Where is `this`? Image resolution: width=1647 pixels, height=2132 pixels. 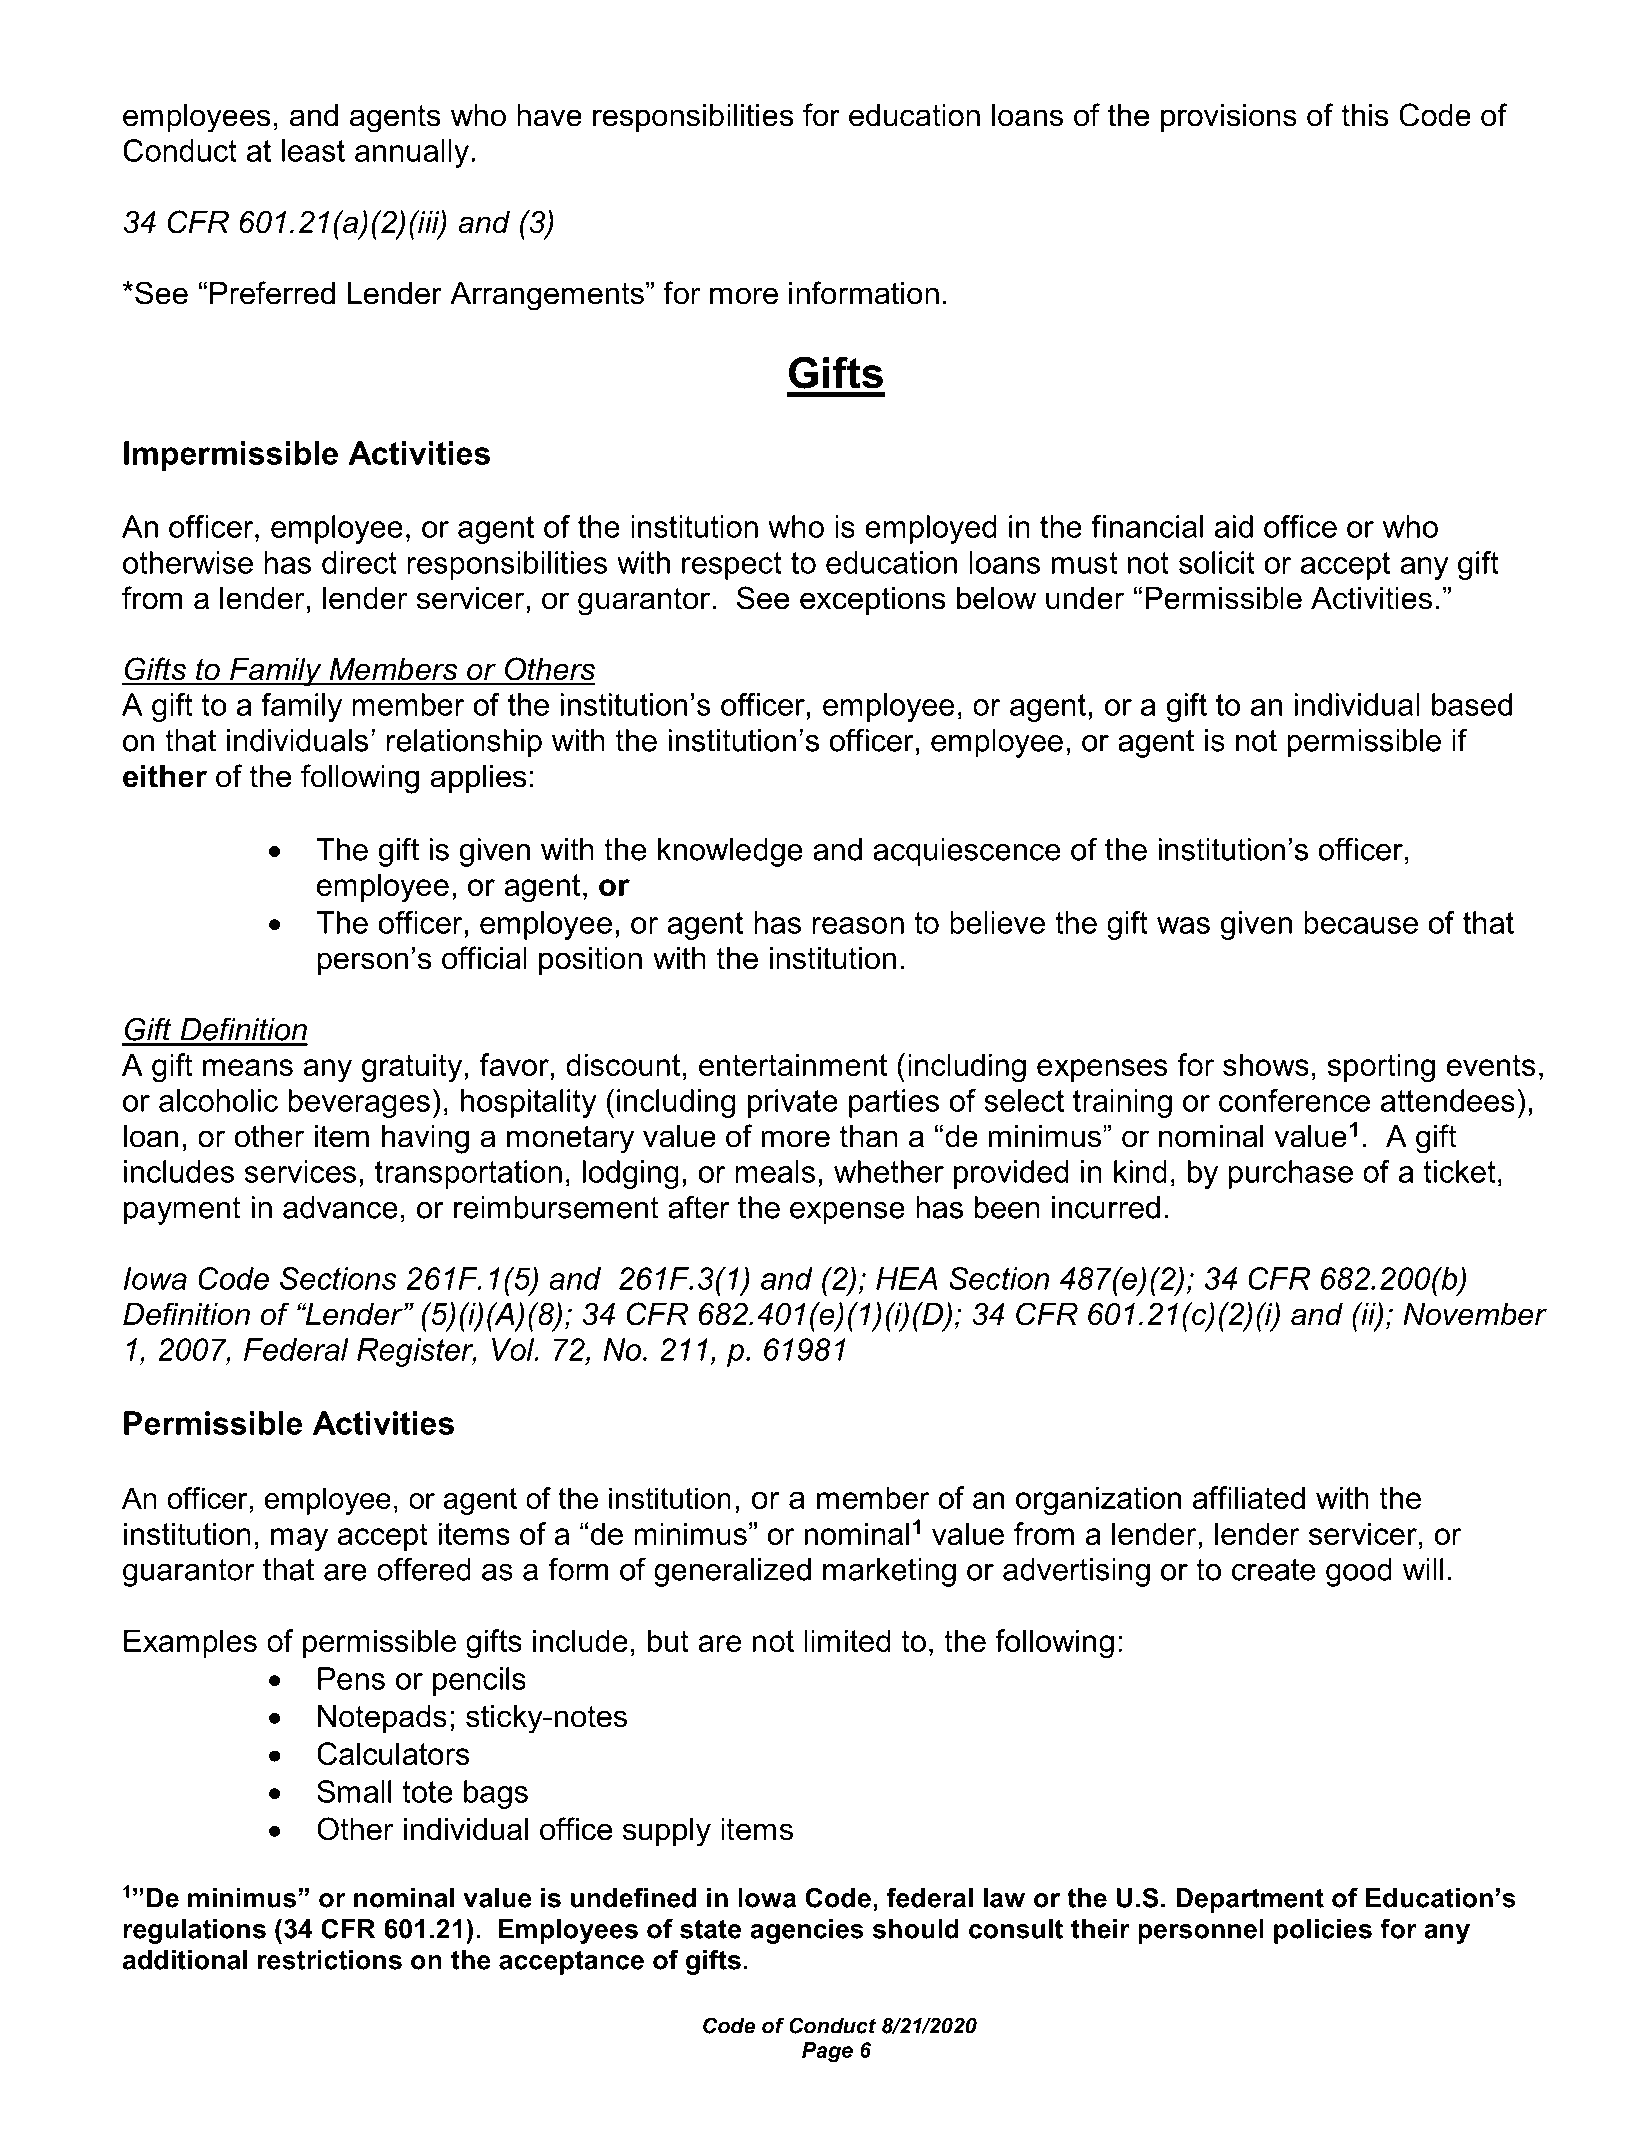
this is located at coordinates (1365, 115).
